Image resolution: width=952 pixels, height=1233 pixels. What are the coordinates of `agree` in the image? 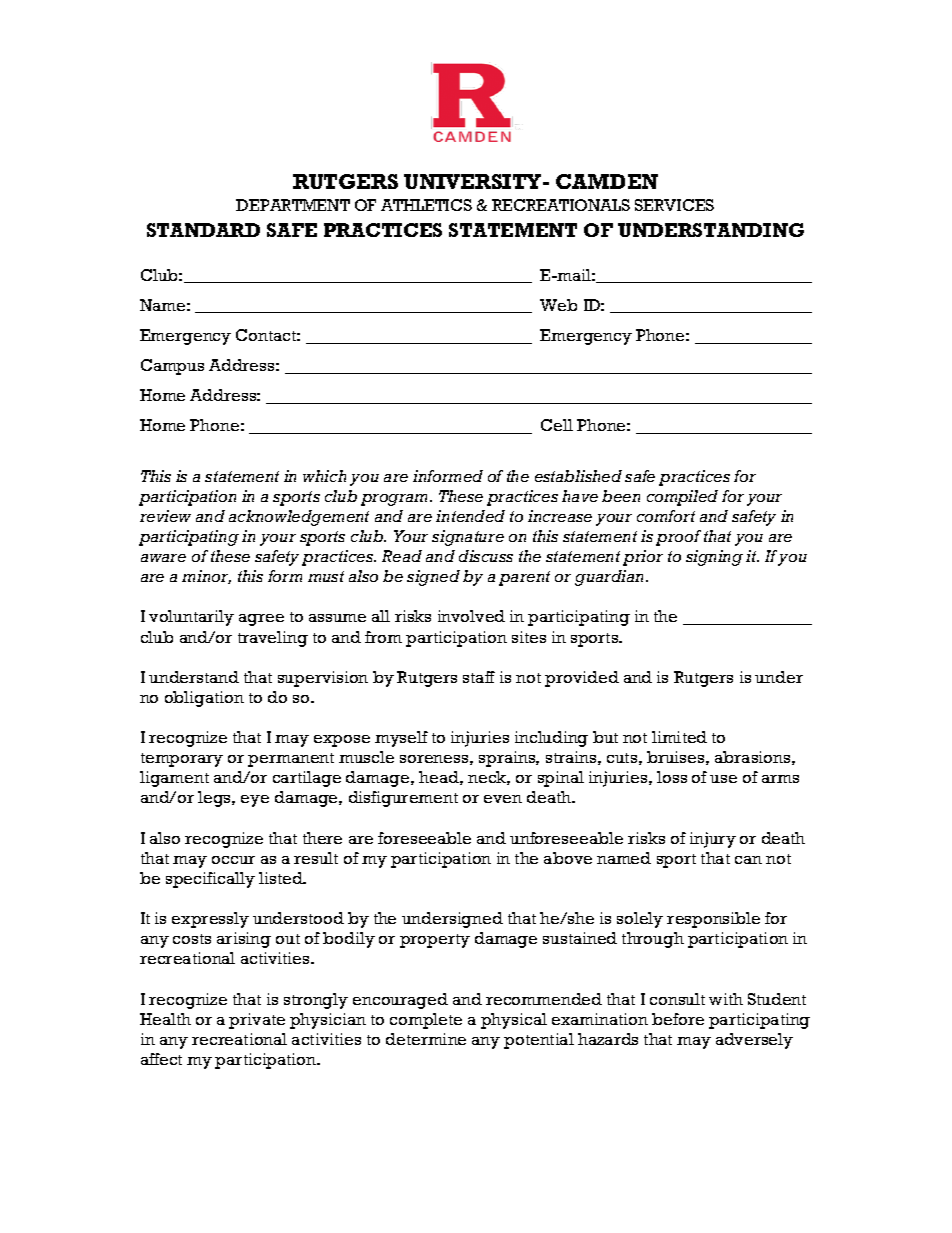 It's located at (261, 620).
